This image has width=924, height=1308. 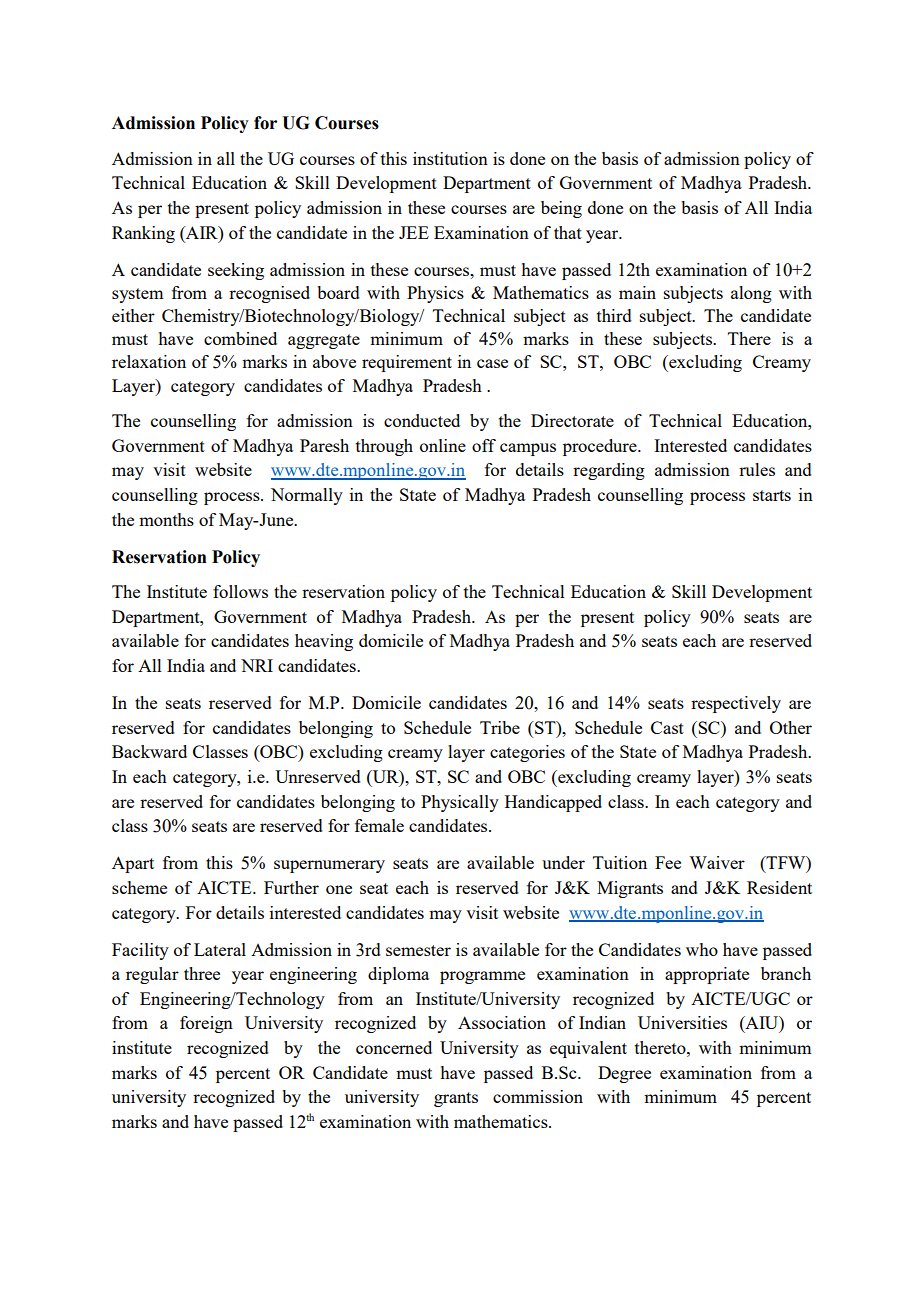 I want to click on being, so click(x=561, y=209).
